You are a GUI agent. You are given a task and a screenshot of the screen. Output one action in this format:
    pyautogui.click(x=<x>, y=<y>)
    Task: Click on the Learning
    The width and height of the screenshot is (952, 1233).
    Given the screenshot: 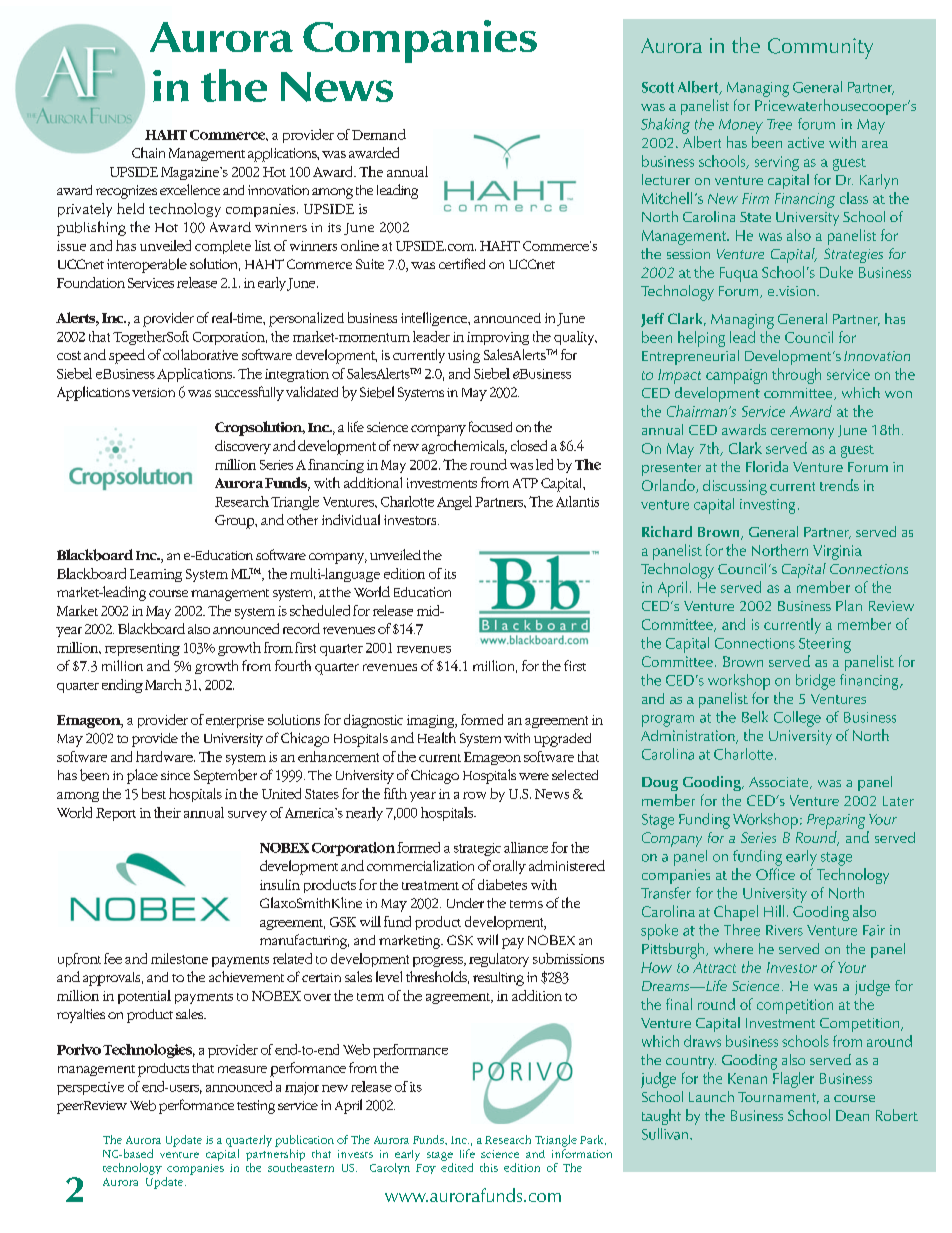 What is the action you would take?
    pyautogui.click(x=156, y=575)
